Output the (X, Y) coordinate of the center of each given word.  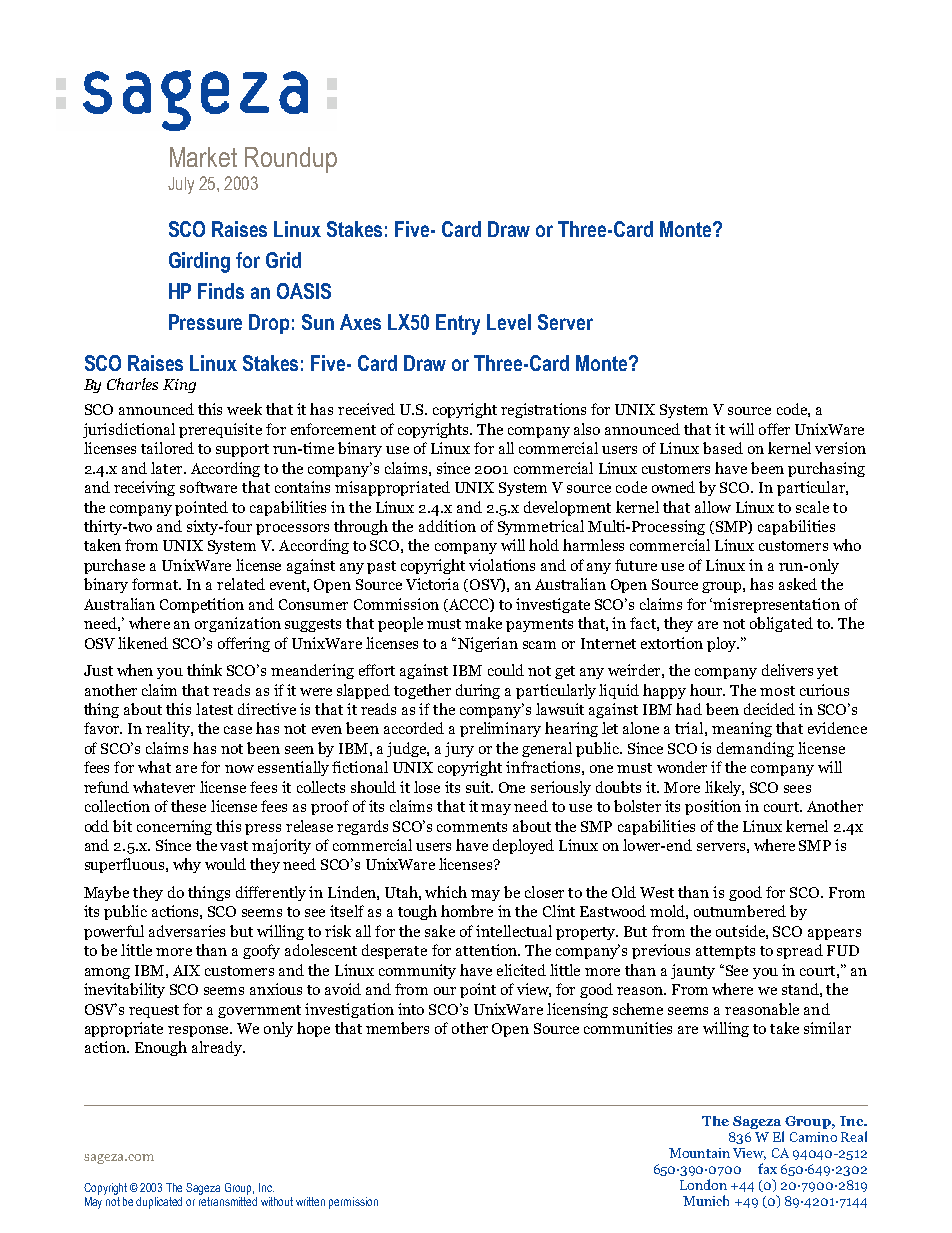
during (478, 691)
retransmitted (228, 1200)
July (181, 185)
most (777, 691)
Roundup (291, 160)
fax (767, 1168)
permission (353, 1203)
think (204, 670)
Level (509, 322)
